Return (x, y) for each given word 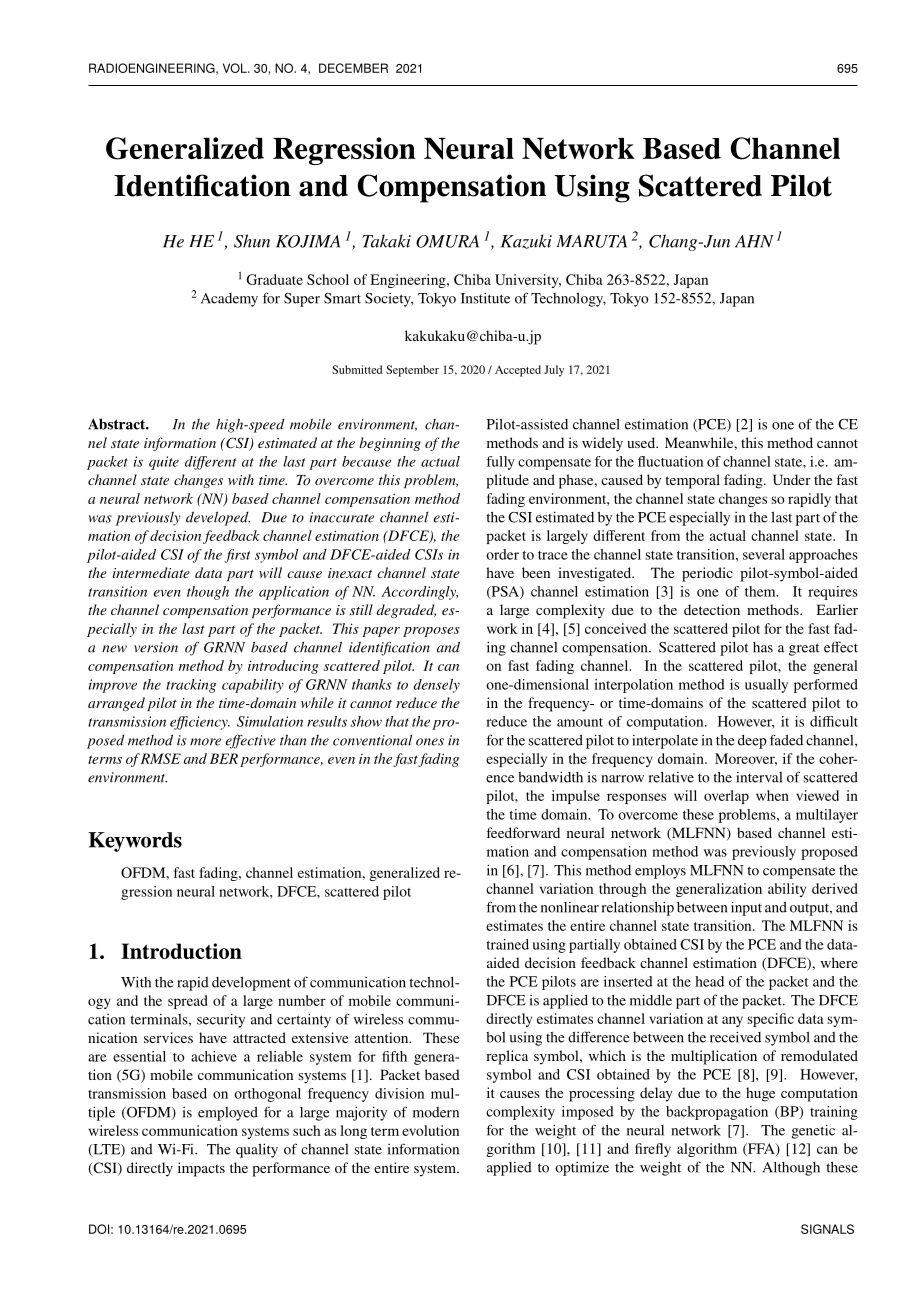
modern (436, 1112)
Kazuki (526, 241)
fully (500, 463)
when (772, 795)
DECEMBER (353, 68)
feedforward (523, 832)
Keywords (135, 842)
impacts (201, 1169)
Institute (485, 298)
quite (164, 463)
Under (792, 479)
